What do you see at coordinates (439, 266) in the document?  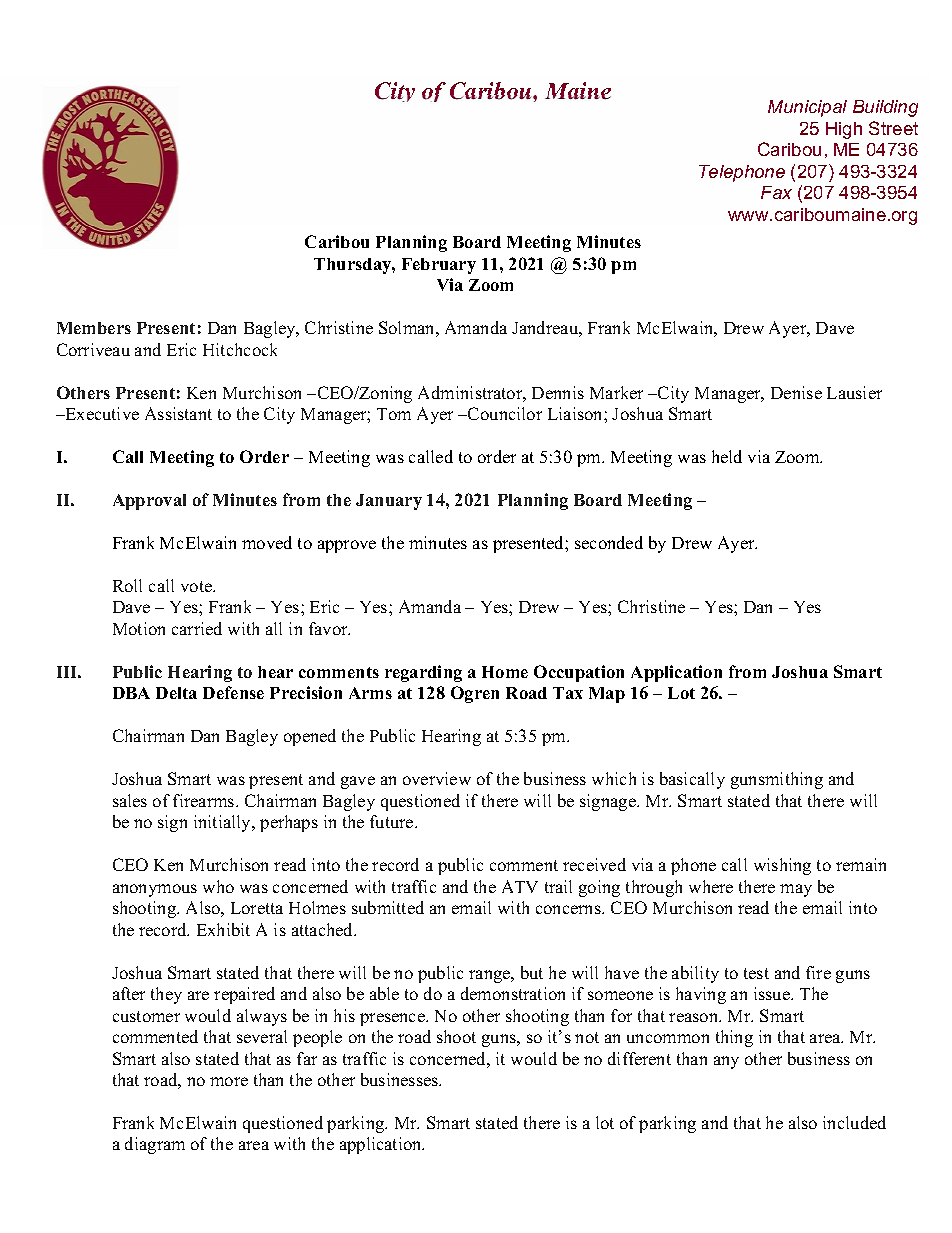 I see `February` at bounding box center [439, 266].
